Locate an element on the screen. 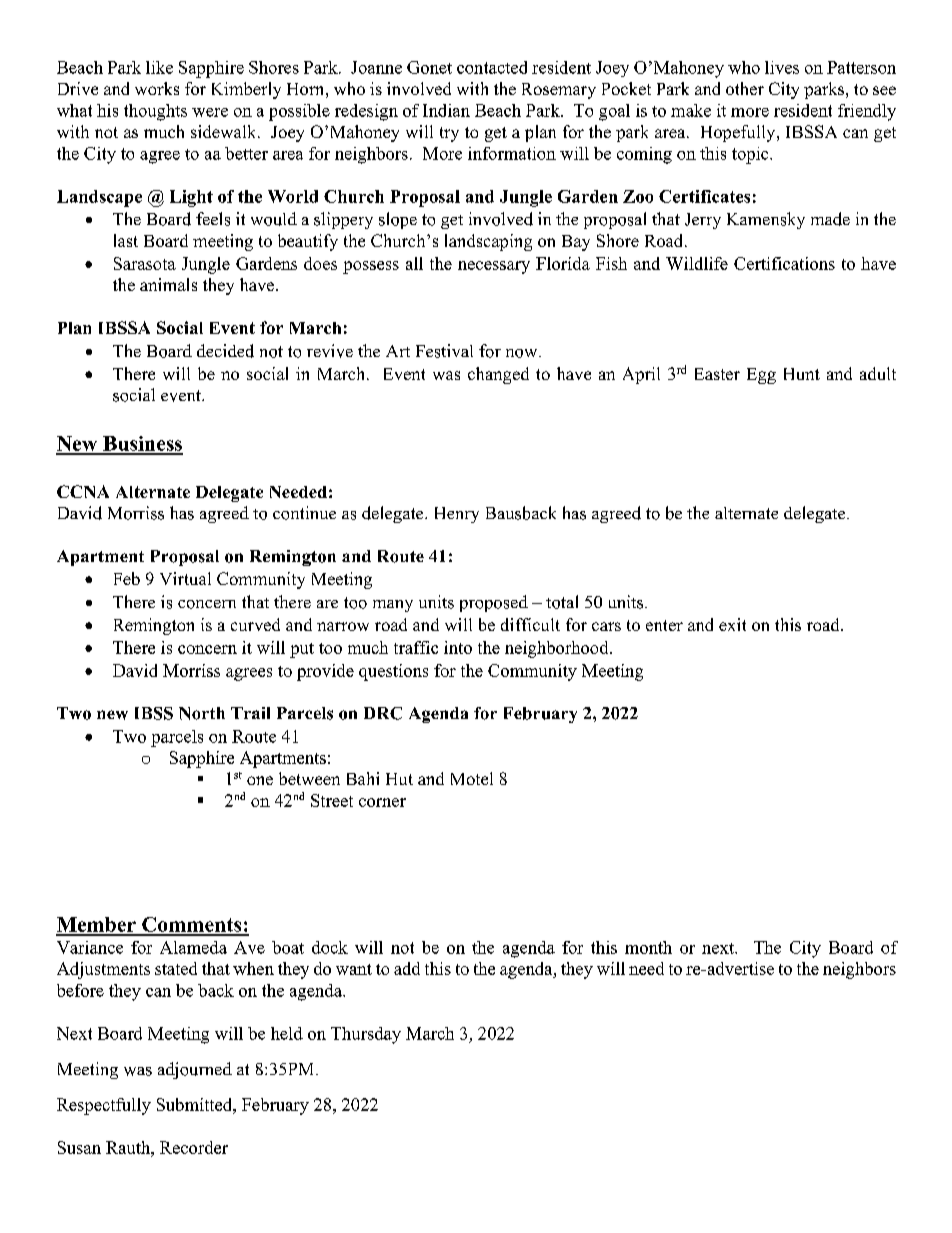 This screenshot has width=952, height=1233. exit is located at coordinates (732, 624).
